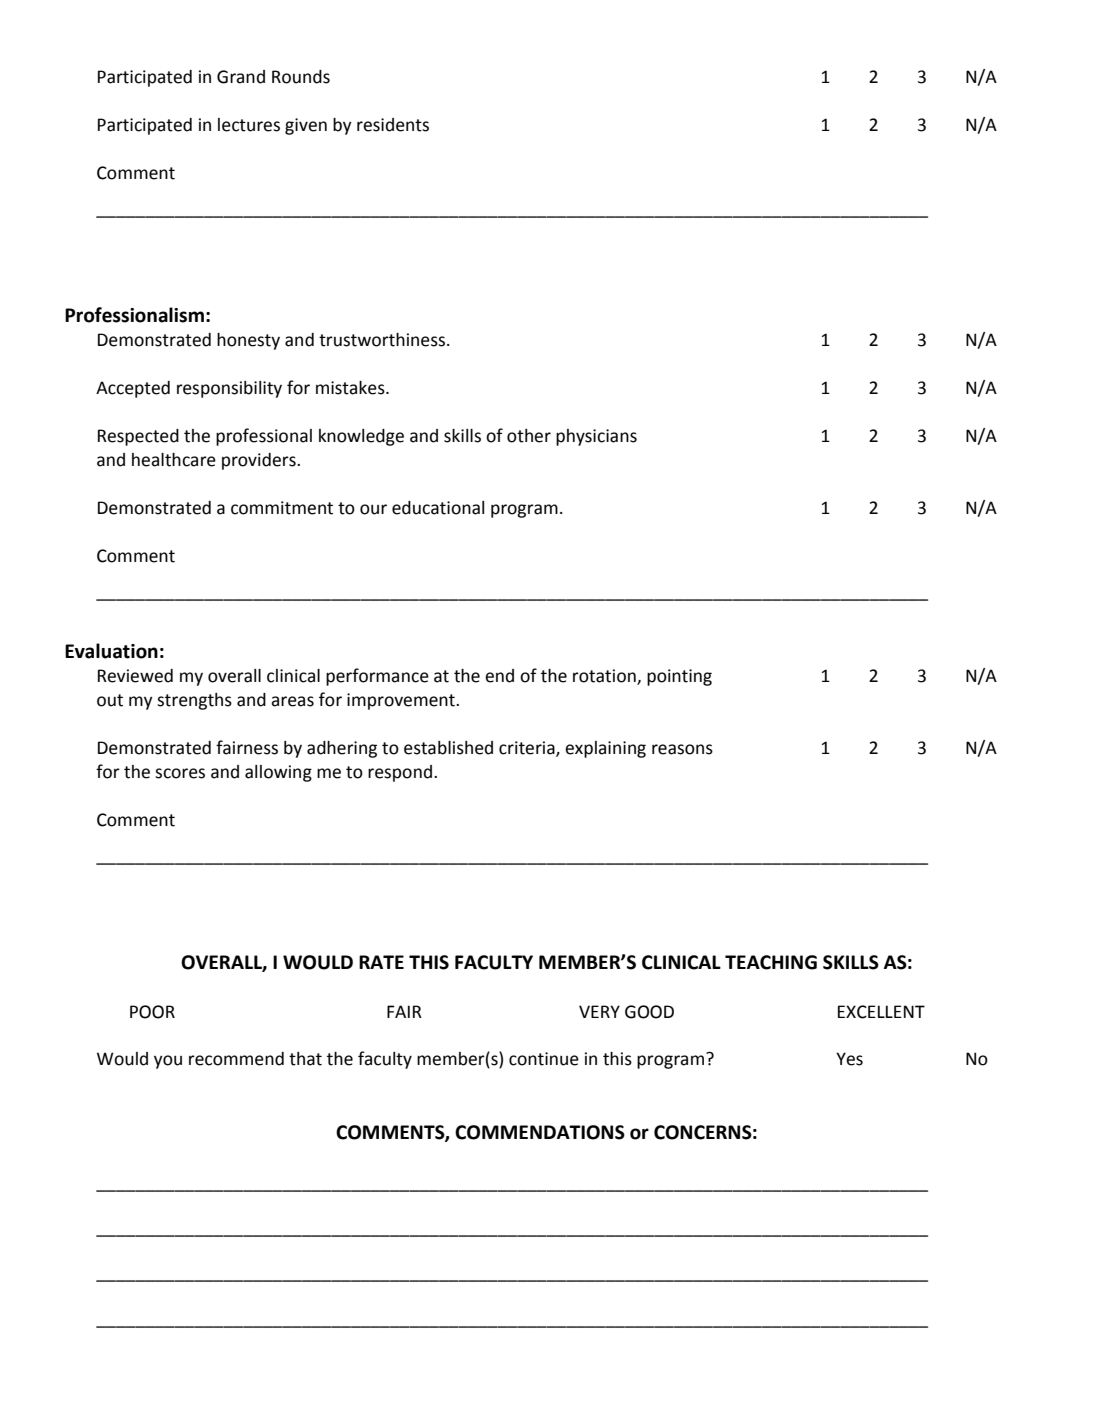 Image resolution: width=1094 pixels, height=1415 pixels. Describe the element at coordinates (174, 460) in the page. I see `healthcare` at that location.
